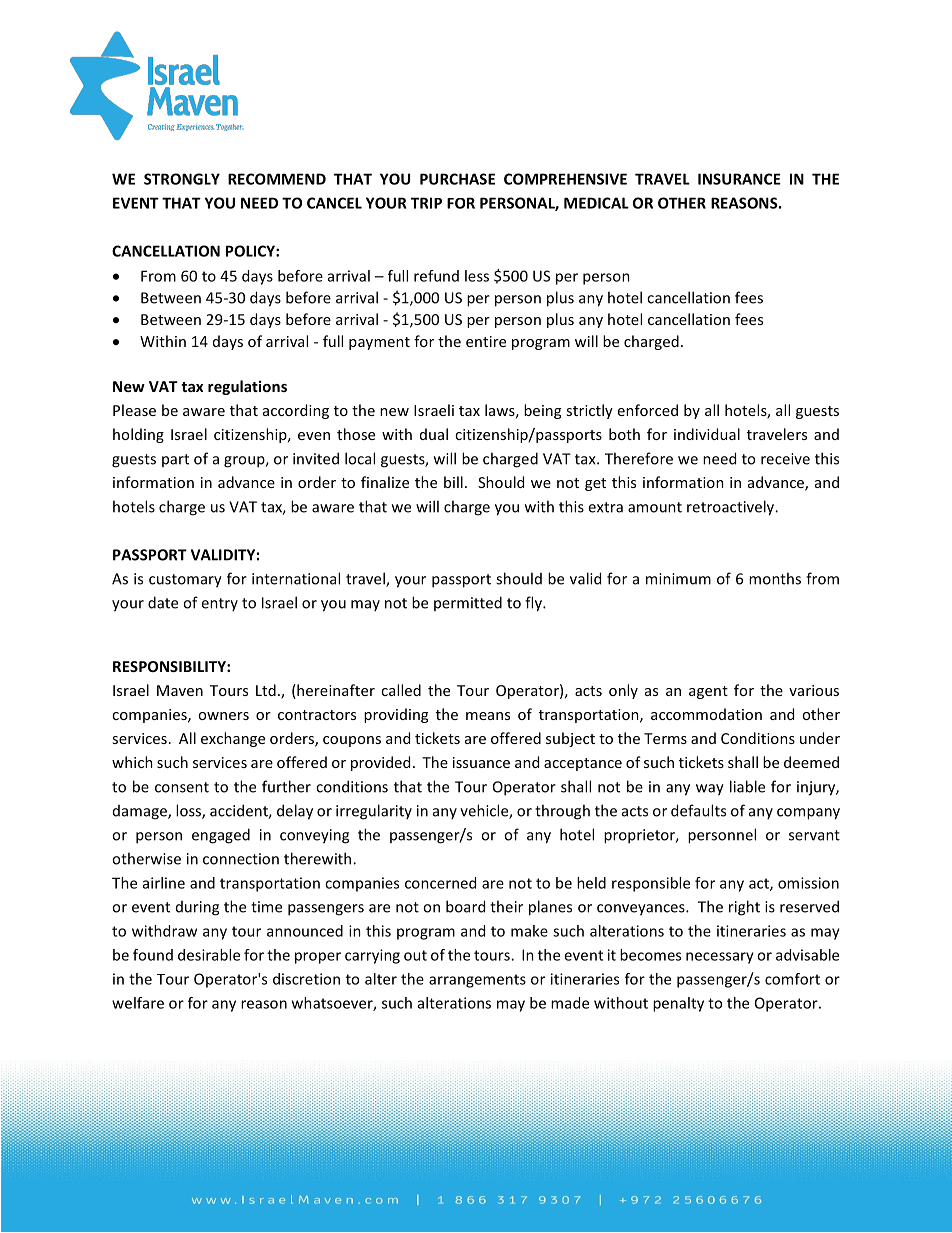 This screenshot has height=1233, width=952. I want to click on permitted, so click(468, 603).
